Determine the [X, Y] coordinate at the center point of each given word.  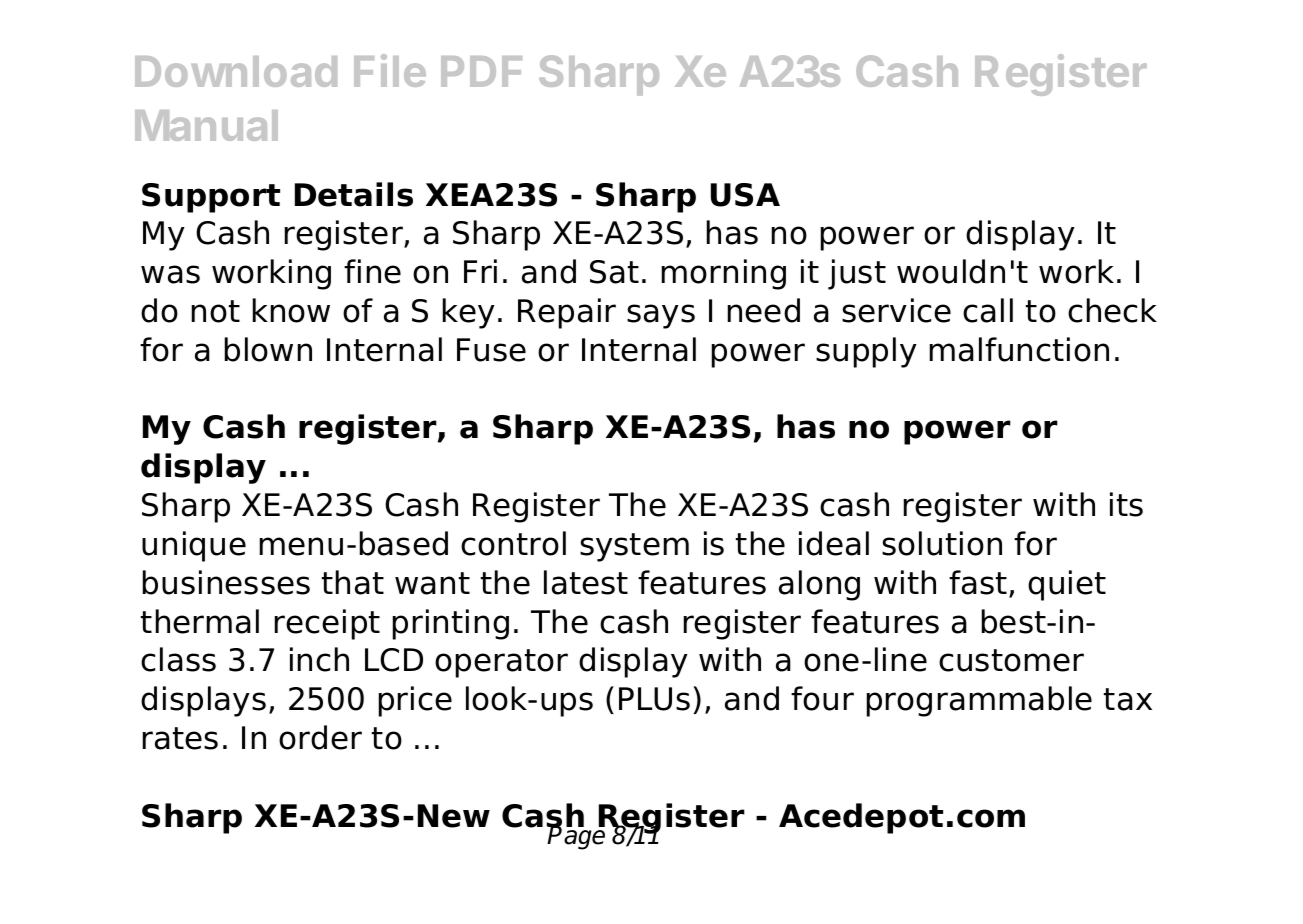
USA [745, 195]
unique [194, 546]
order [320, 737]
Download [236, 71]
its [1126, 504]
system [634, 547]
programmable [979, 701]
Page [576, 837]
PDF [481, 71]
